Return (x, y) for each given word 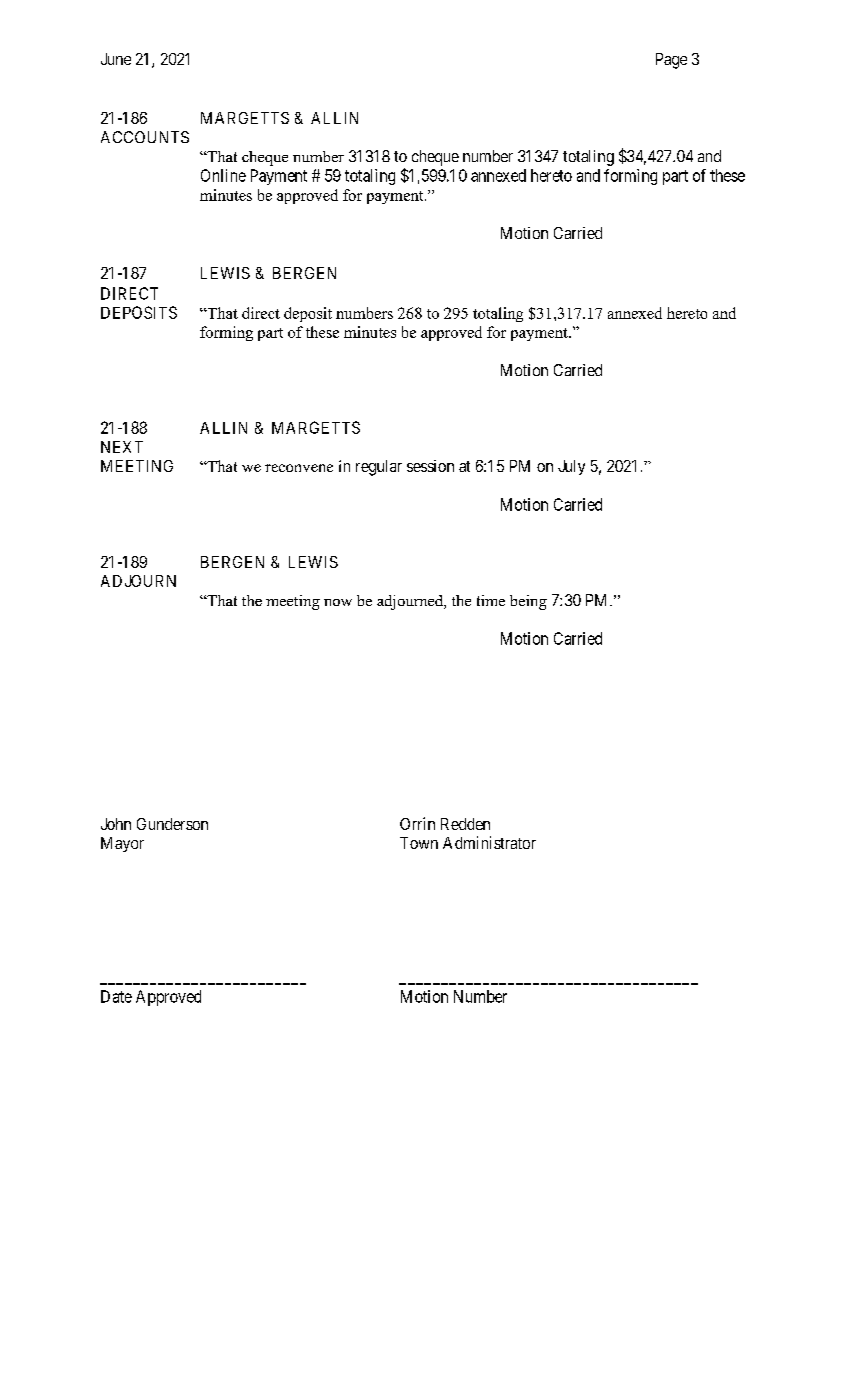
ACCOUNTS (145, 137)
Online (223, 175)
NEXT (122, 447)
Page (671, 61)
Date (116, 996)
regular (379, 468)
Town (419, 843)
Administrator (489, 842)
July (571, 467)
